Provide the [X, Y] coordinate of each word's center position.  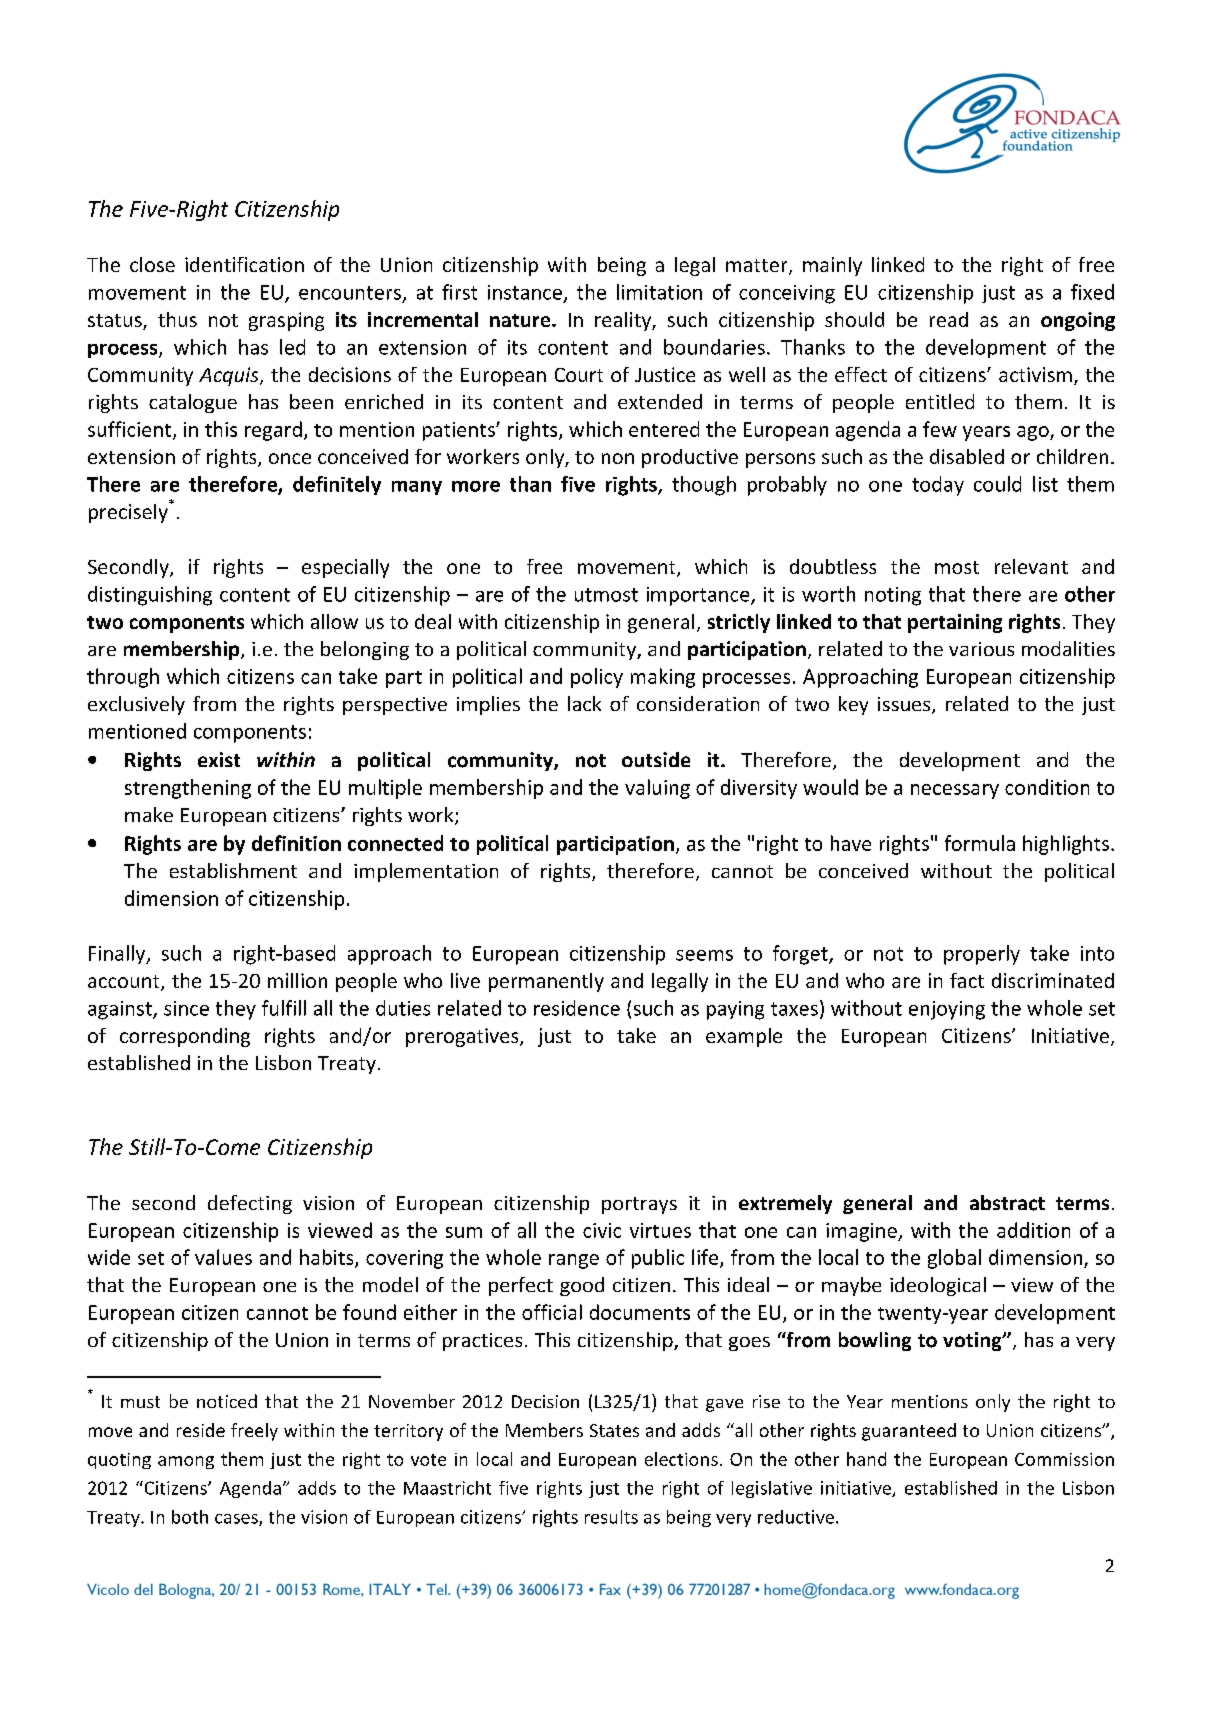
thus [177, 319]
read [949, 319]
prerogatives [463, 1037]
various [981, 649]
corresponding [185, 1037]
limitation [659, 292]
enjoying [947, 1010]
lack [584, 703]
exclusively [136, 705]
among [186, 1462]
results [611, 1517]
